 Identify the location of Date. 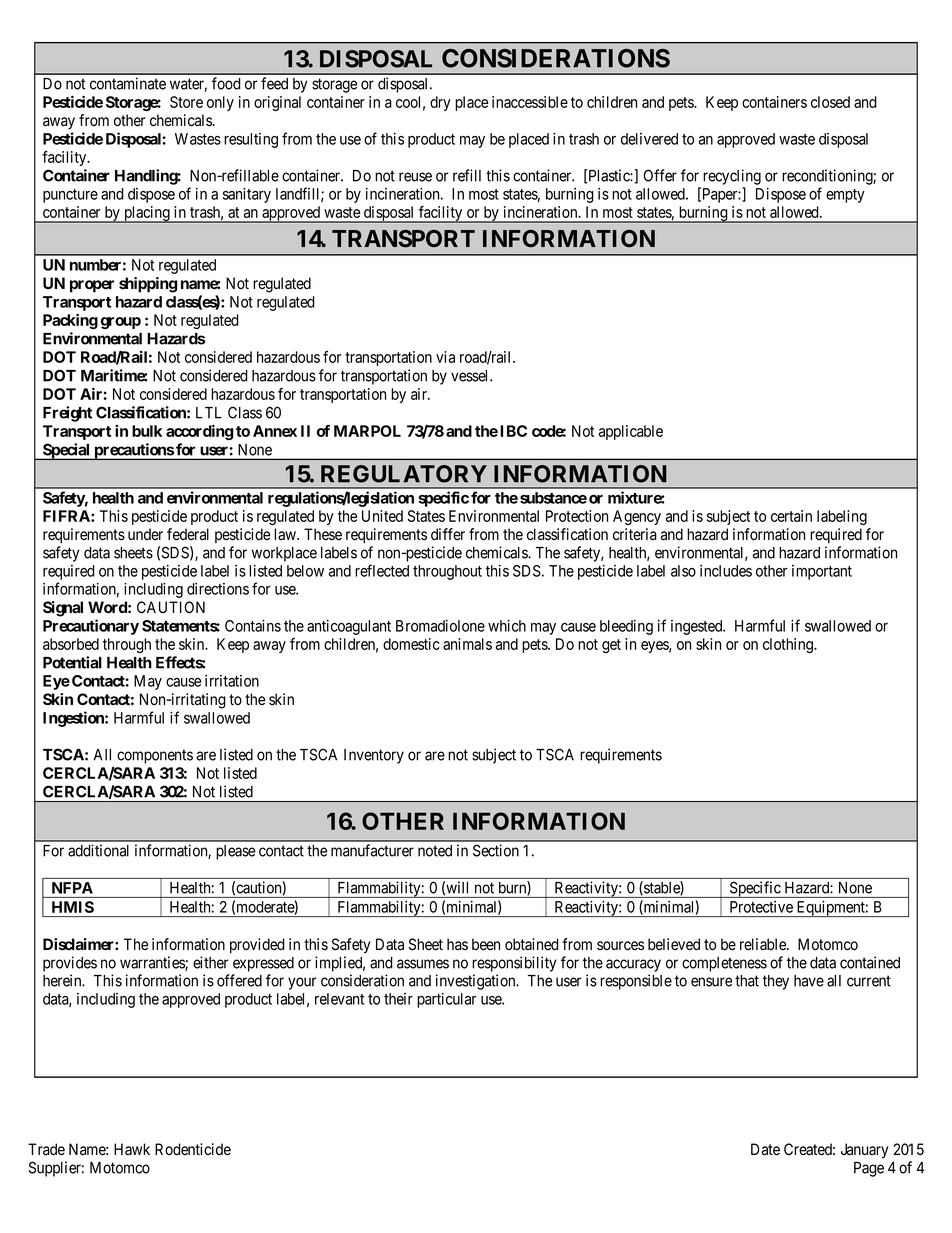
(765, 1149).
